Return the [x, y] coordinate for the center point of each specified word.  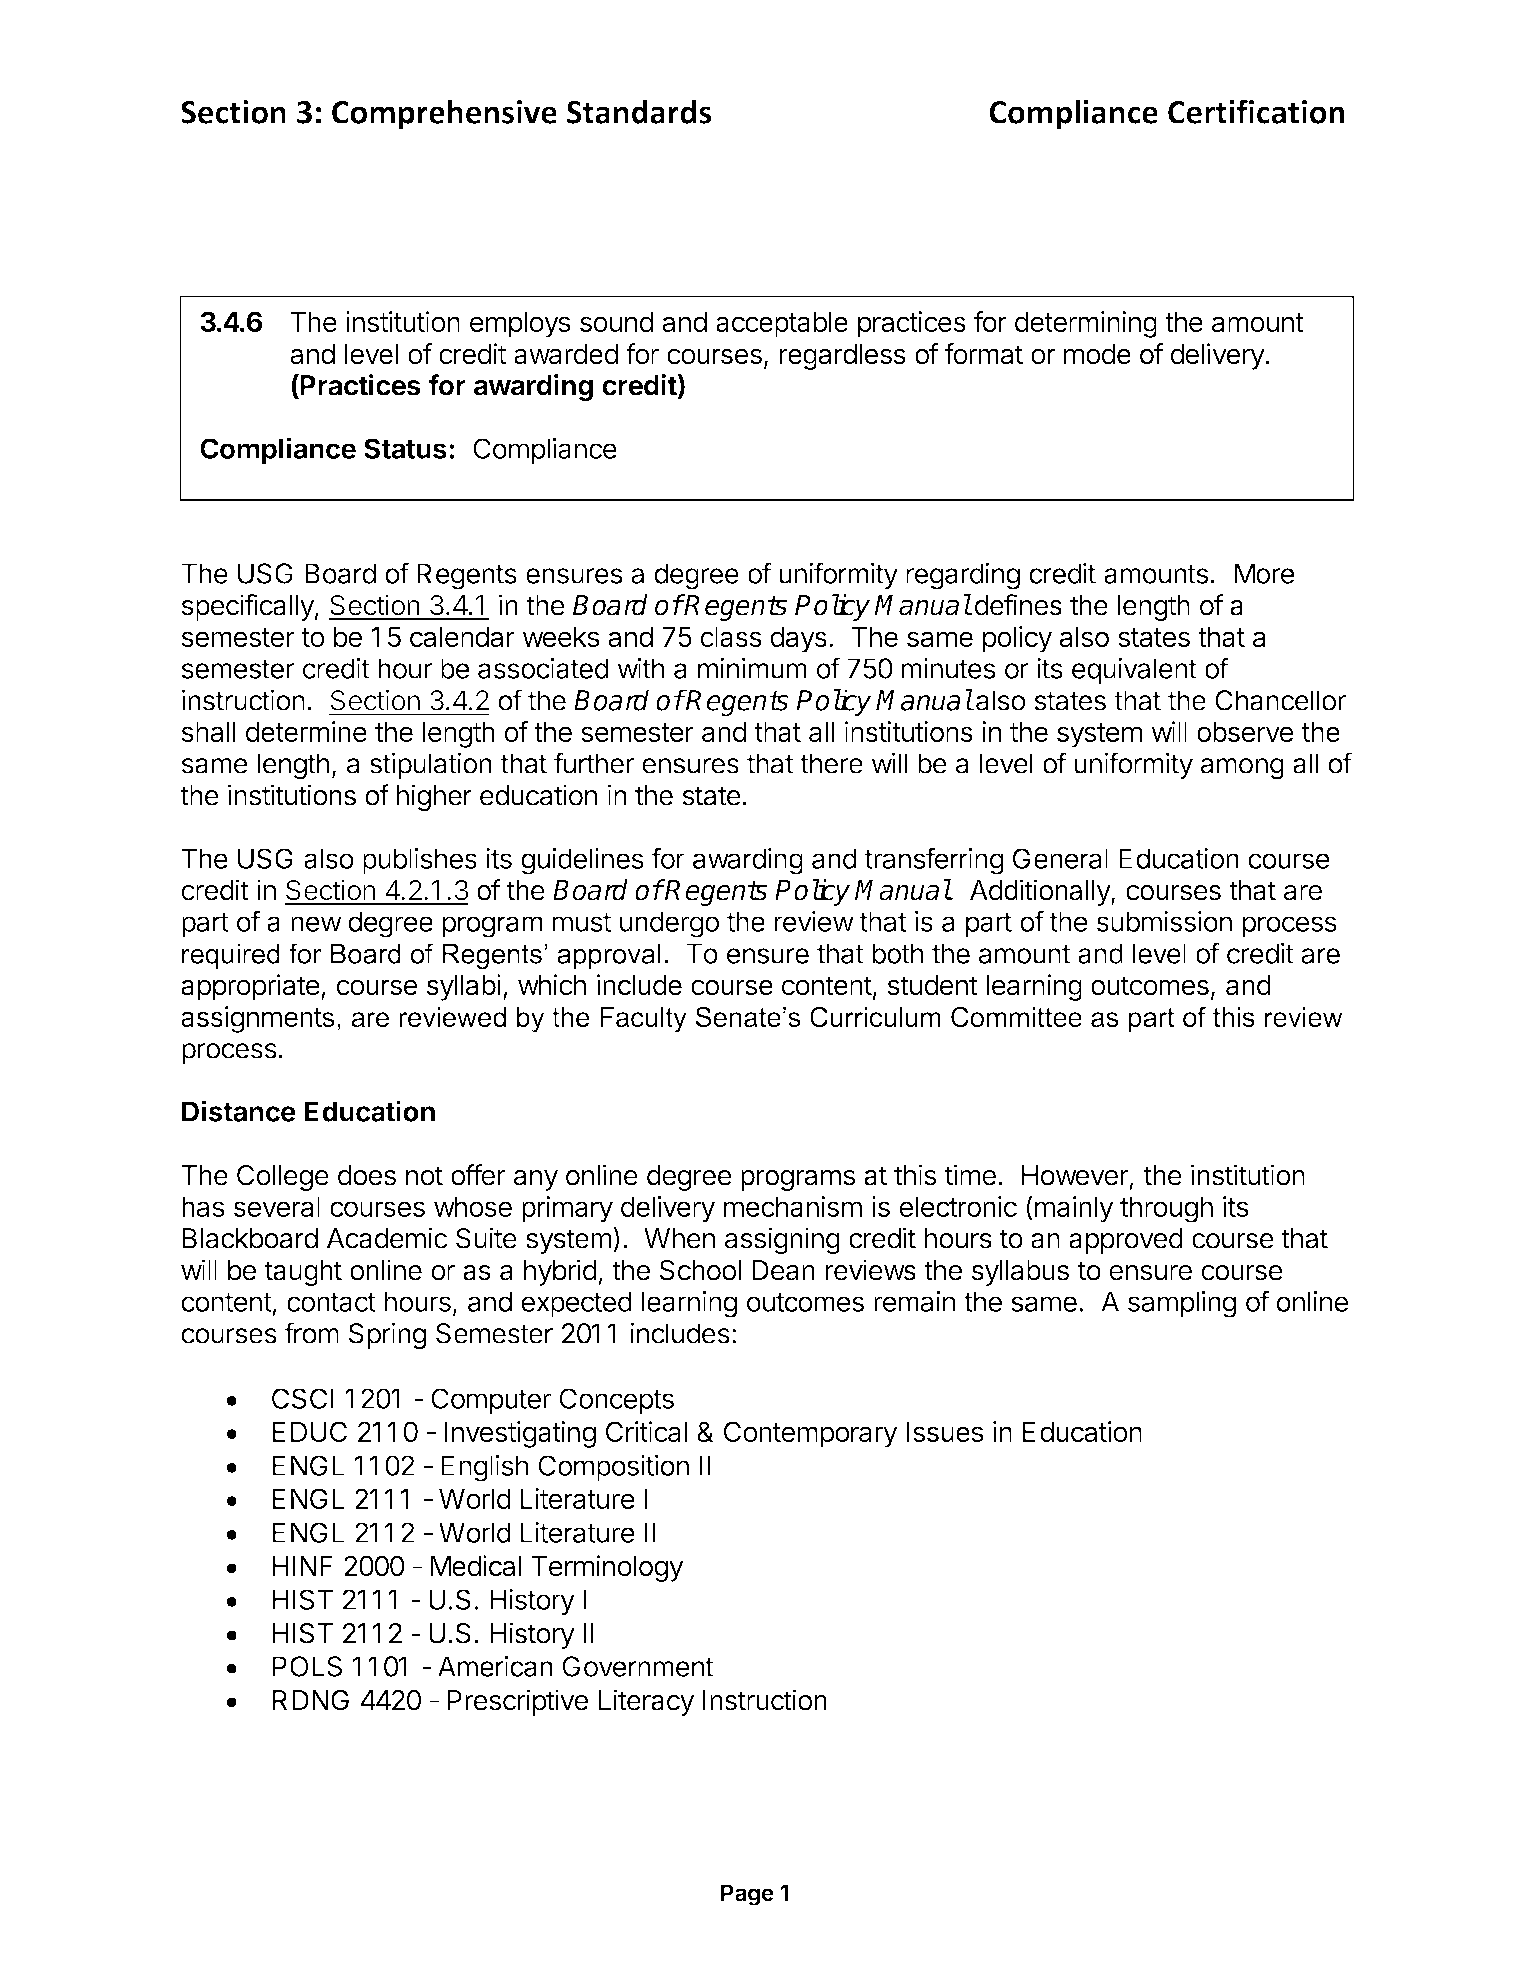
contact [331, 1302]
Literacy [646, 1702]
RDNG [311, 1700]
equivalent [1134, 670]
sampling [1182, 1304]
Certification [1256, 111]
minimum [752, 668]
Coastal [359, 169]
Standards [639, 111]
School [700, 1270]
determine [306, 731]
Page [747, 1895]
